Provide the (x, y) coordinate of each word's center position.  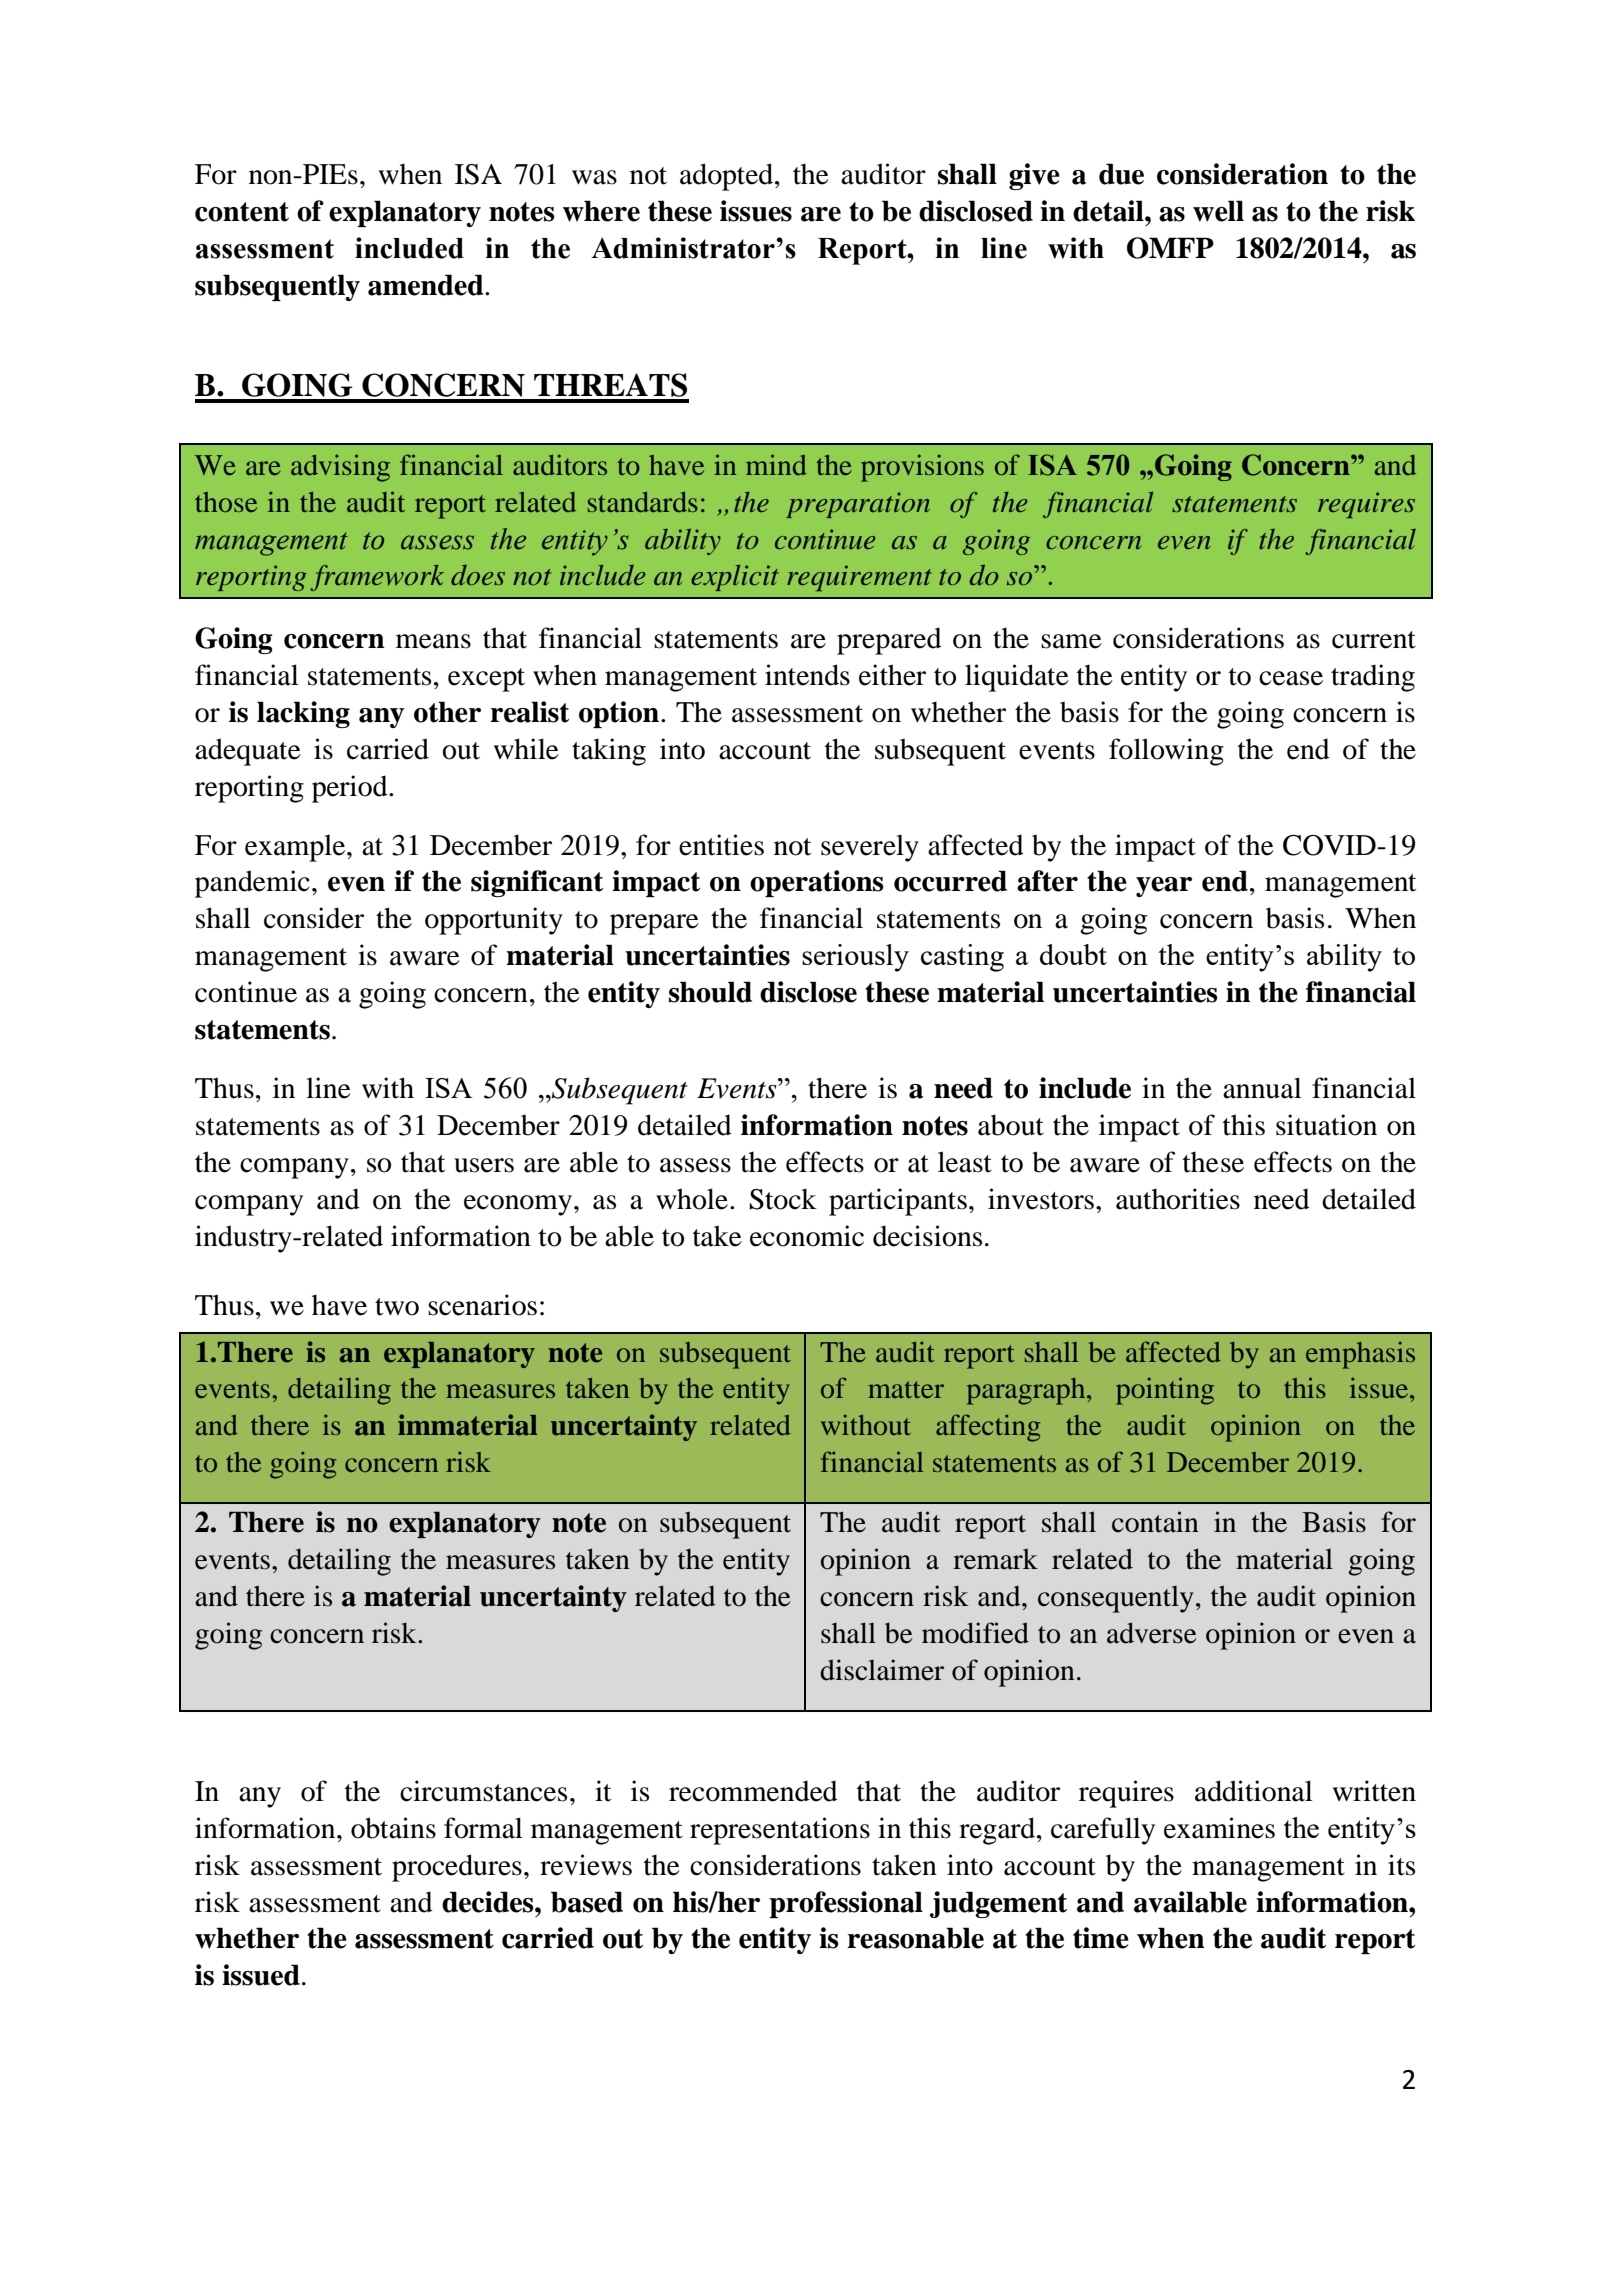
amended (427, 285)
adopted (728, 177)
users (484, 1165)
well (1218, 211)
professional (846, 1904)
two (397, 1307)
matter (906, 1389)
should (710, 992)
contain (1155, 1522)
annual (1262, 1088)
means (433, 641)
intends (807, 675)
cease (1291, 678)
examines (1219, 1828)
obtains (393, 1828)
